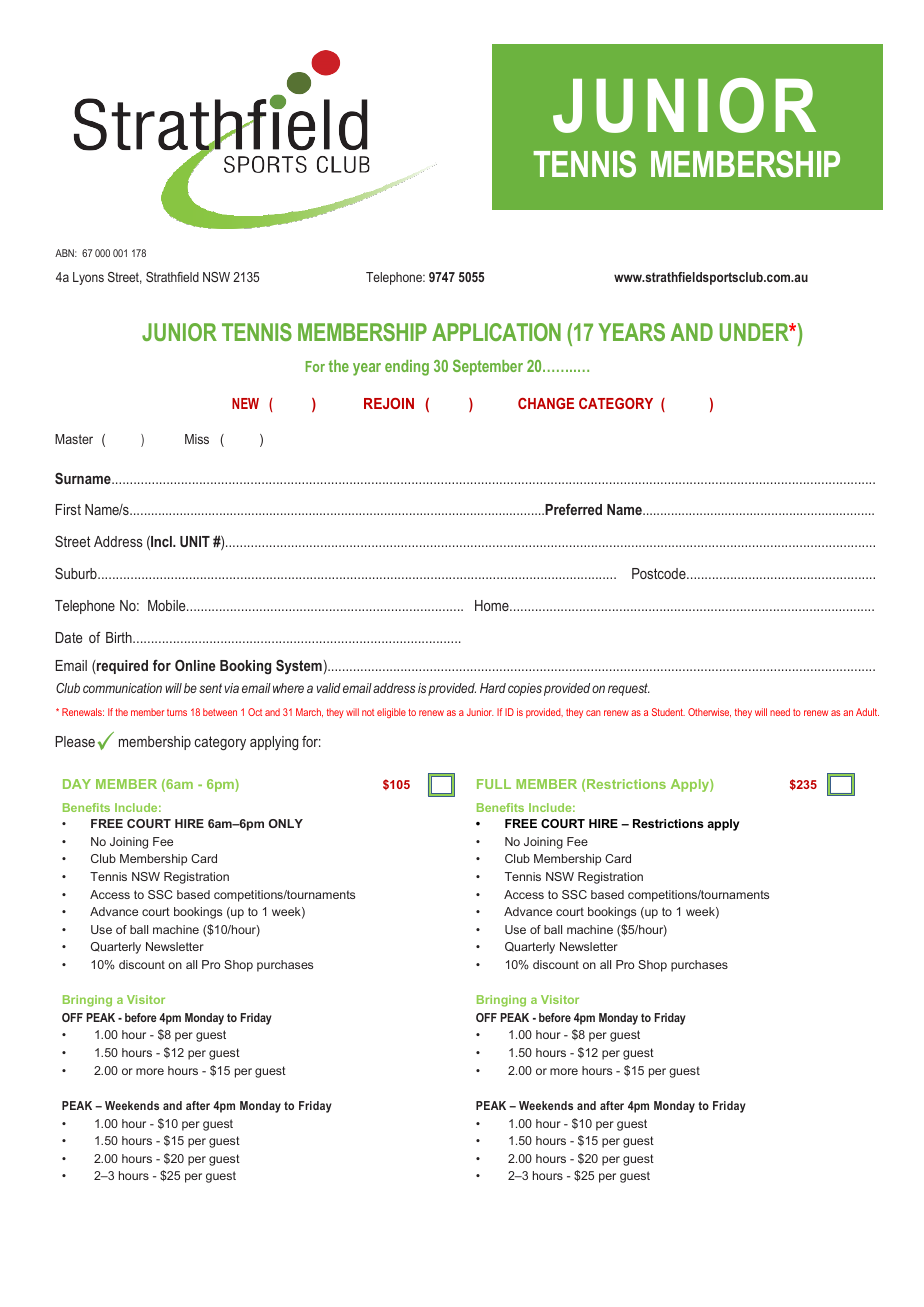  I want to click on First, so click(68, 509).
